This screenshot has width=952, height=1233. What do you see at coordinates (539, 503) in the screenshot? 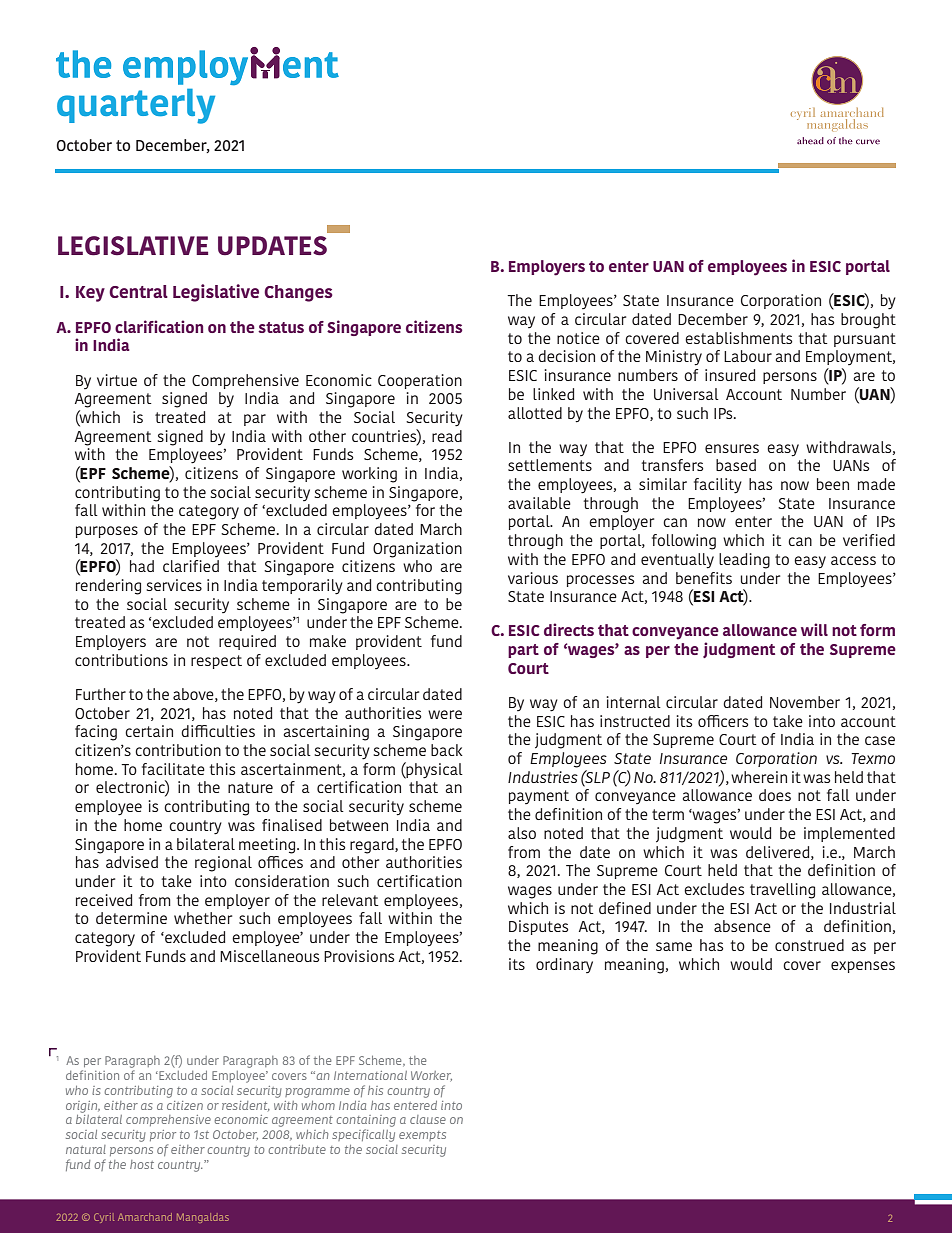
I see `available` at bounding box center [539, 503].
